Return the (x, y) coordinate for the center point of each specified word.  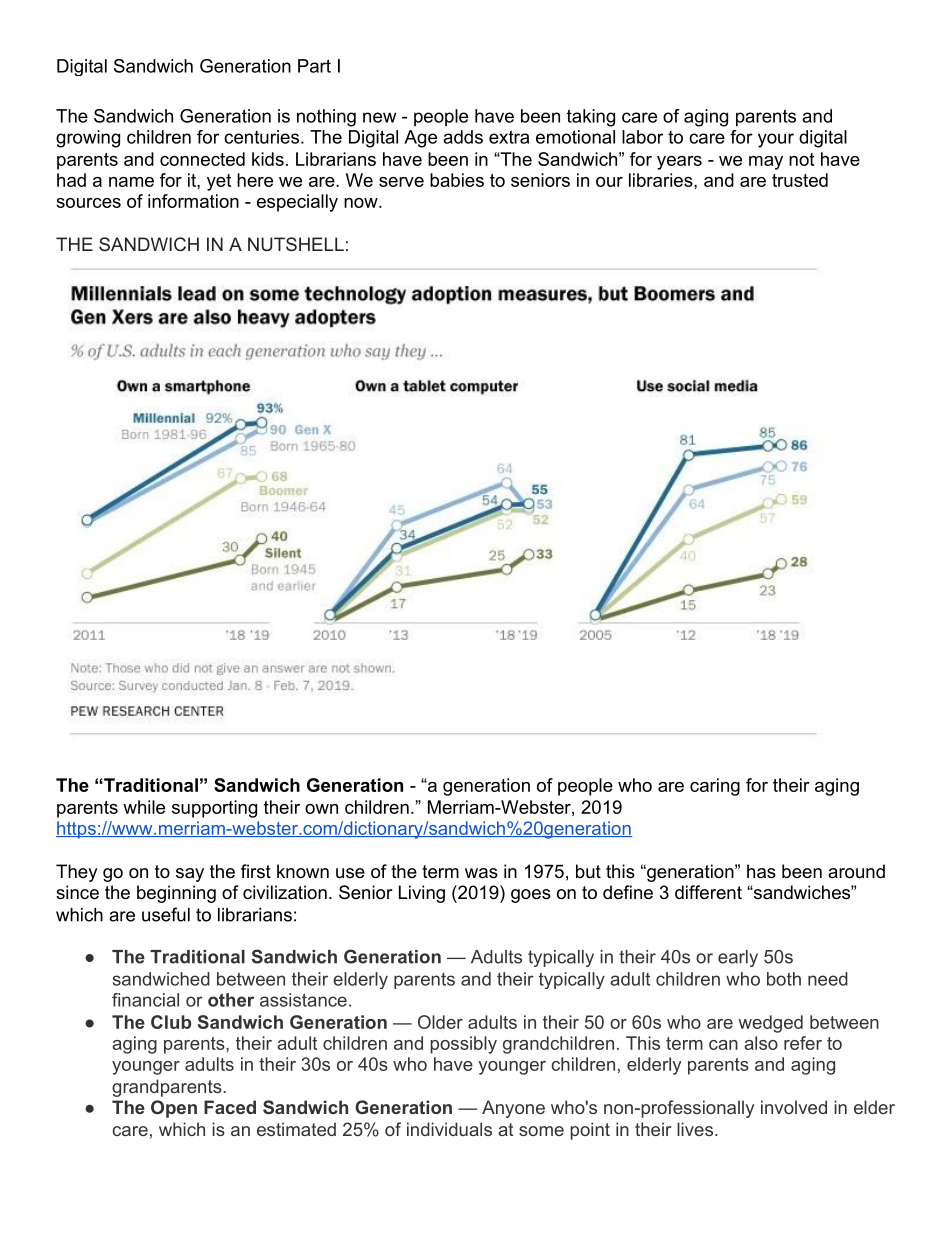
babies (457, 180)
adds (463, 137)
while (144, 807)
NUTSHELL (296, 244)
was (481, 873)
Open (174, 1109)
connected (202, 159)
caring (715, 787)
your (776, 140)
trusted (800, 180)
